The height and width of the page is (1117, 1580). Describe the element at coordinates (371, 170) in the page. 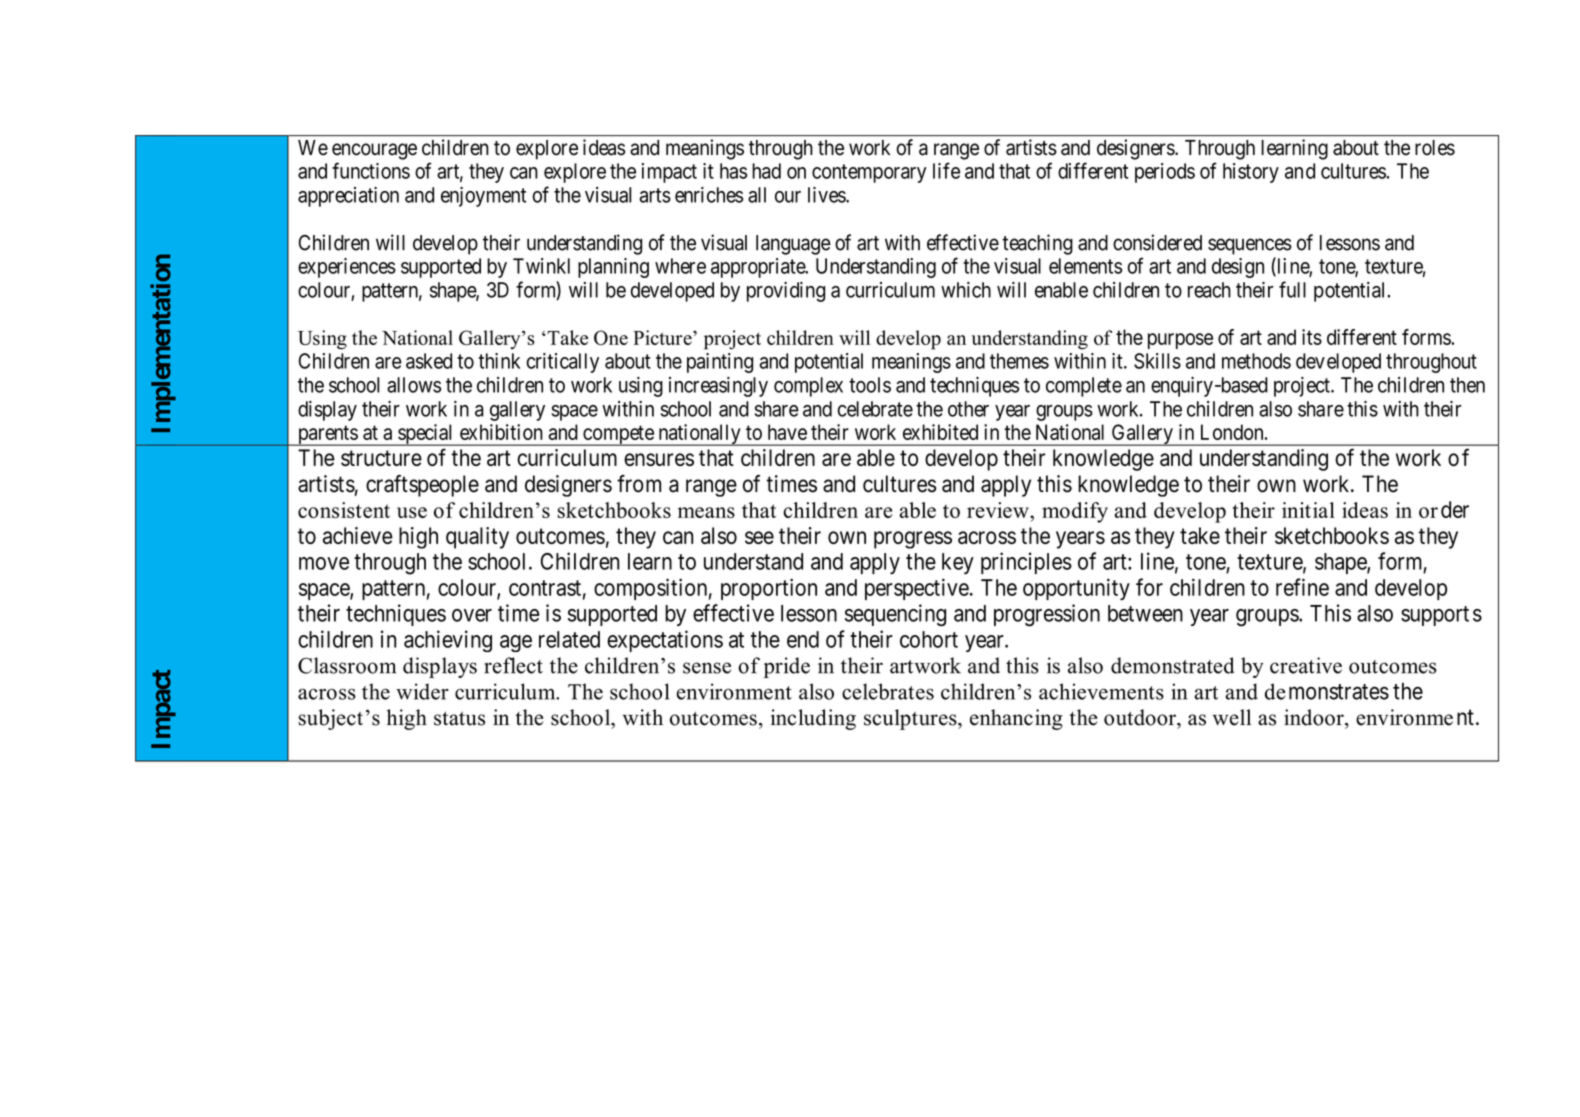

I see `functions` at that location.
